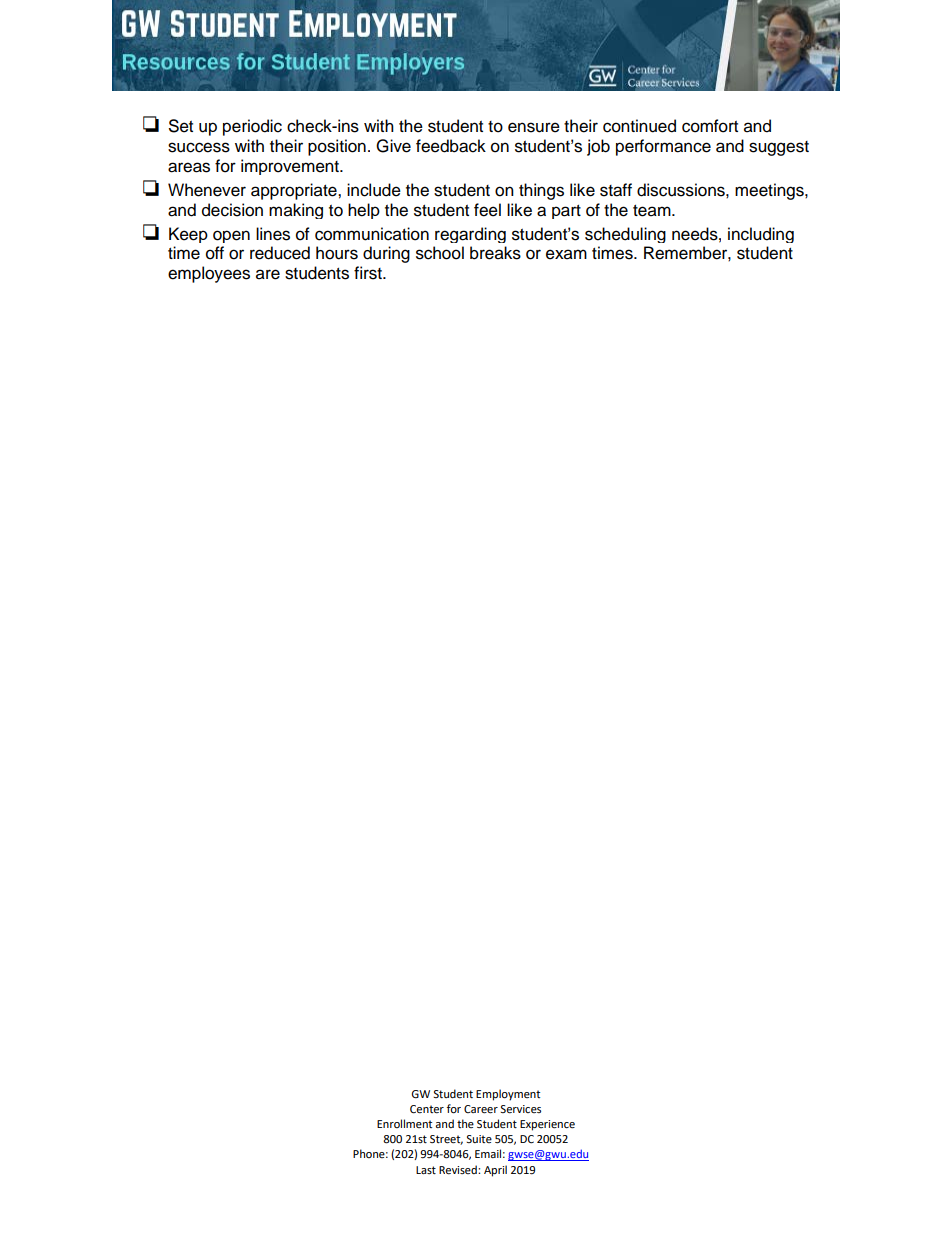 This screenshot has width=952, height=1233. Describe the element at coordinates (479, 1139) in the screenshot. I see `Suite` at that location.
